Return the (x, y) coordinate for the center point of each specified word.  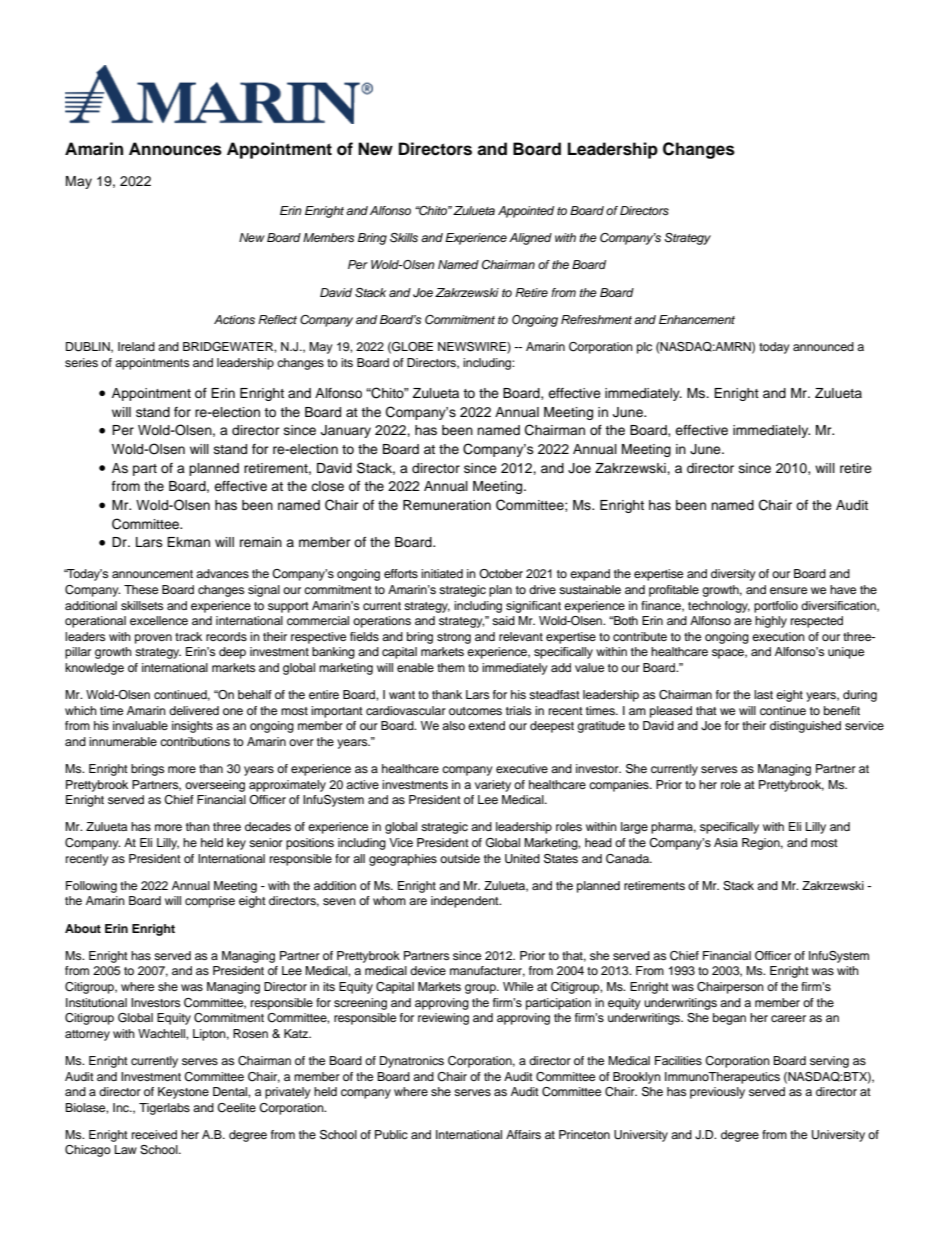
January (346, 431)
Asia (726, 842)
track (188, 636)
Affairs (523, 1134)
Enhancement (697, 319)
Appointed (526, 212)
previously (717, 1093)
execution (778, 636)
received (154, 1134)
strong (454, 638)
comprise (210, 902)
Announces (175, 149)
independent (466, 902)
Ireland (136, 346)
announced (823, 346)
